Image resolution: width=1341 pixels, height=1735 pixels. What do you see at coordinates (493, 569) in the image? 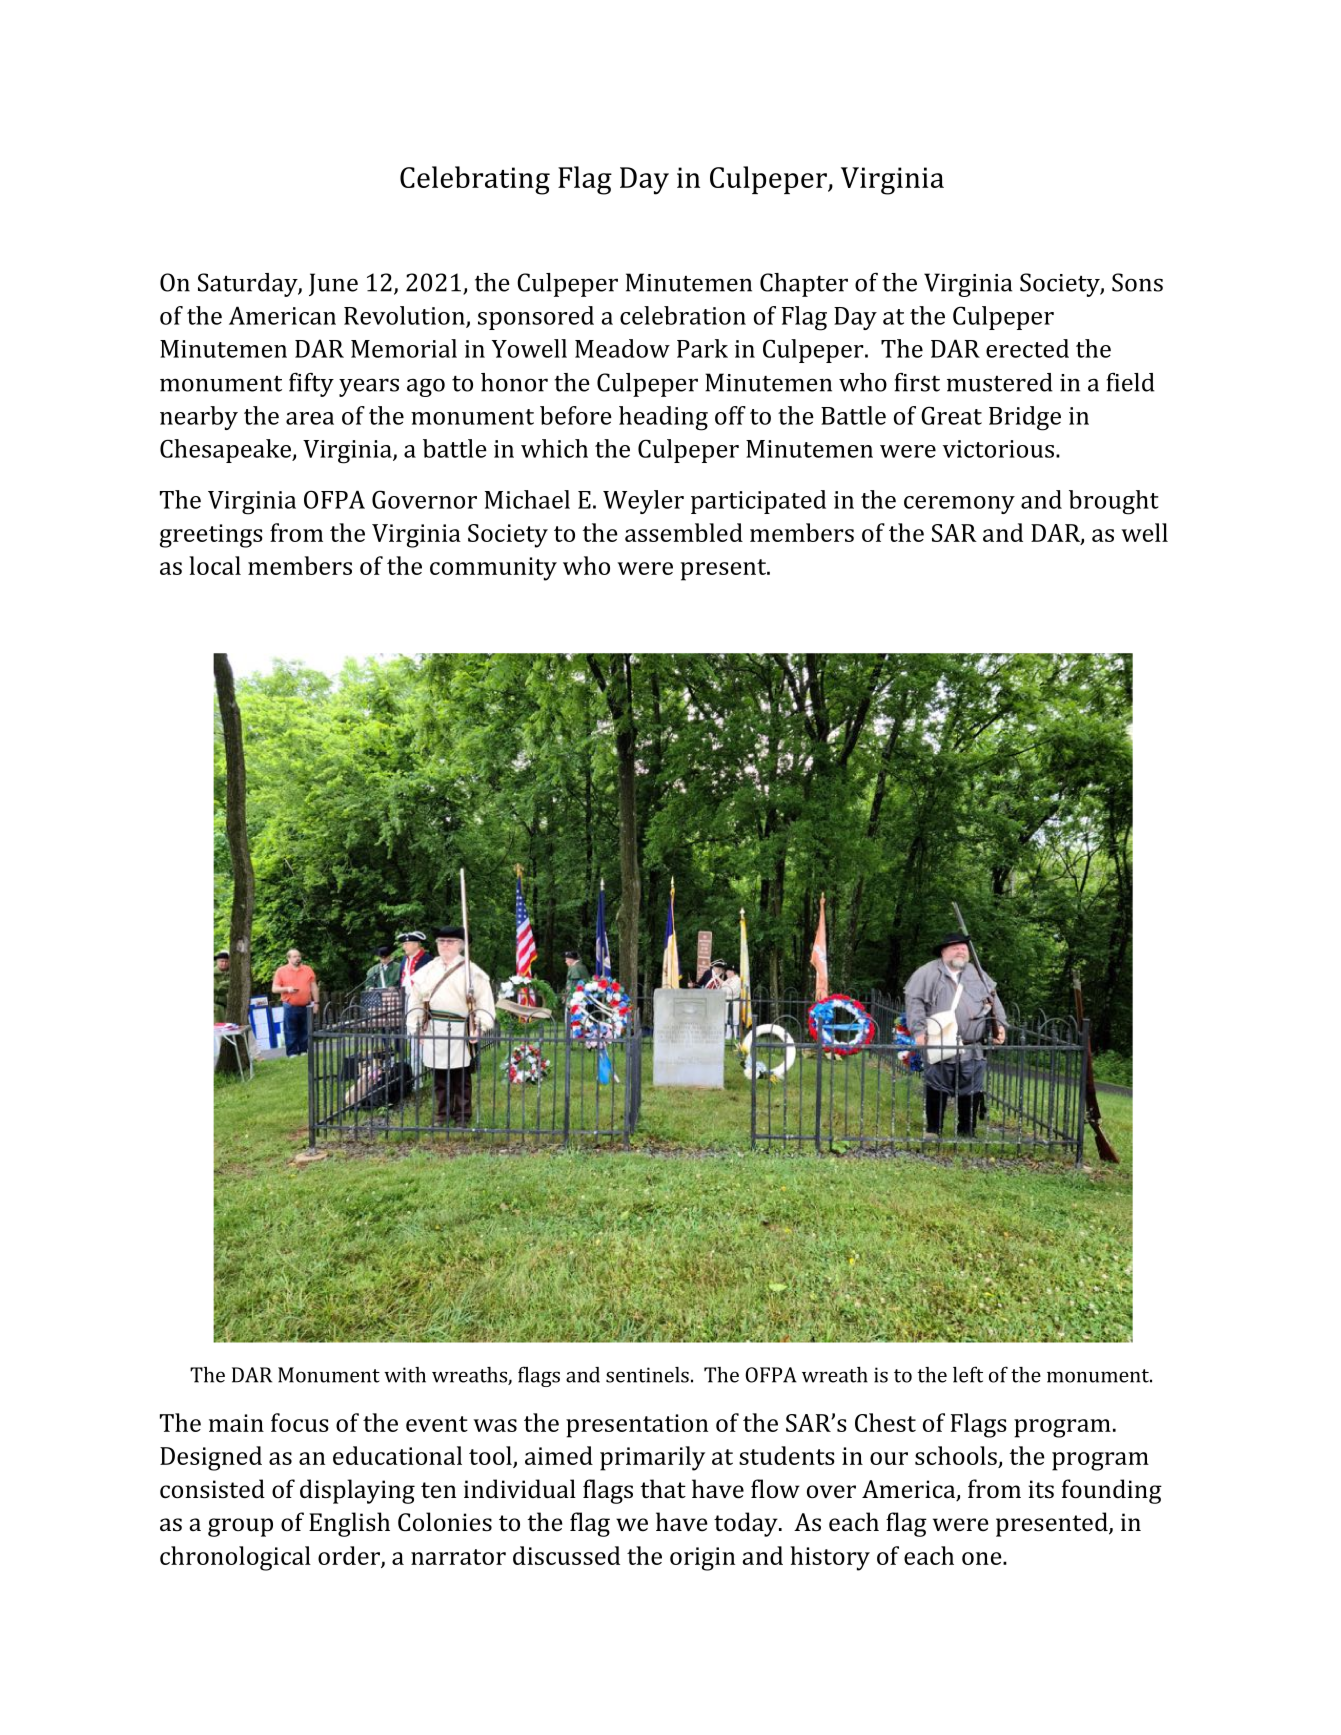
I see `community` at bounding box center [493, 569].
